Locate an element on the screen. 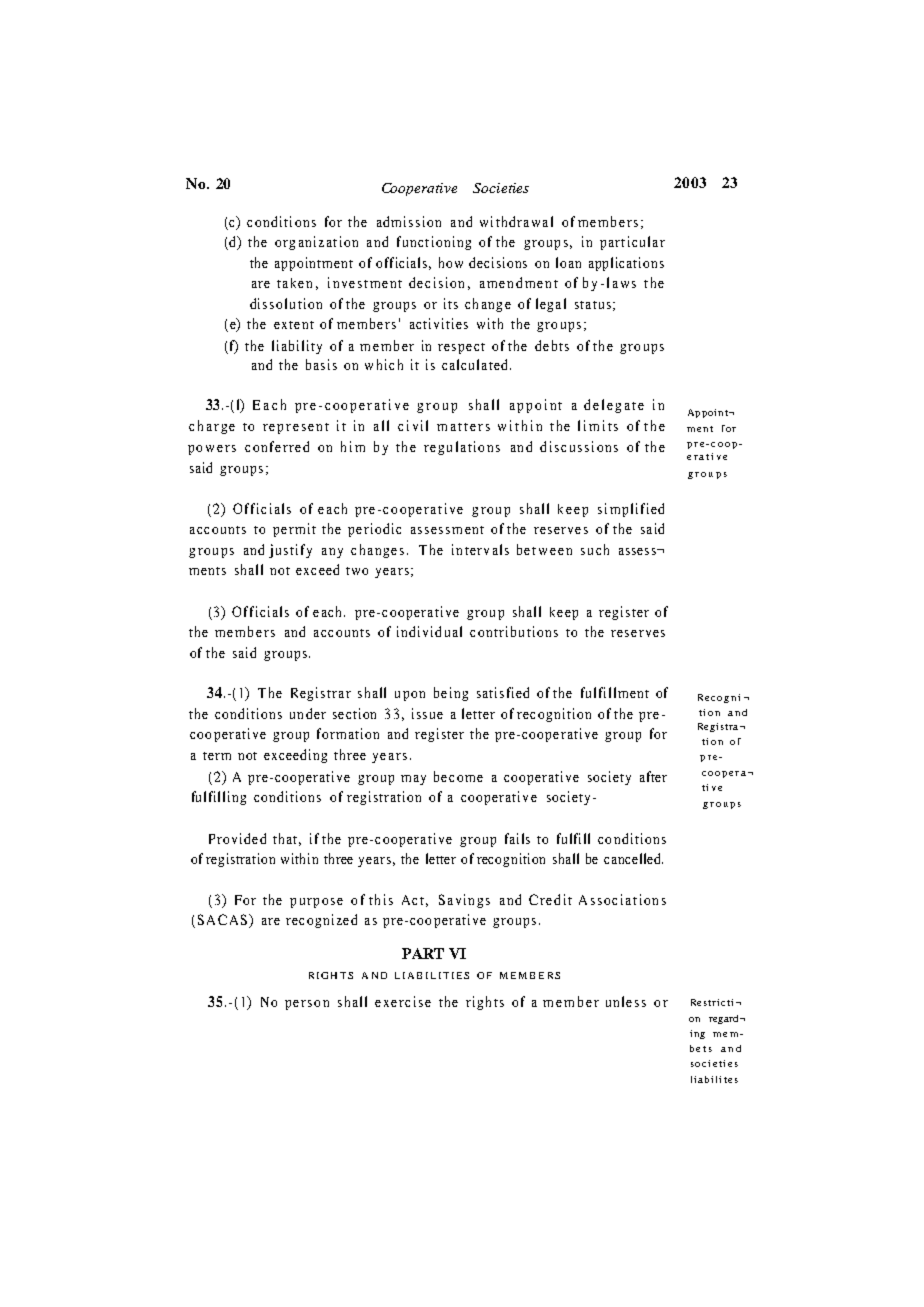 The image size is (924, 1307). LIABILITIES is located at coordinates (432, 975).
